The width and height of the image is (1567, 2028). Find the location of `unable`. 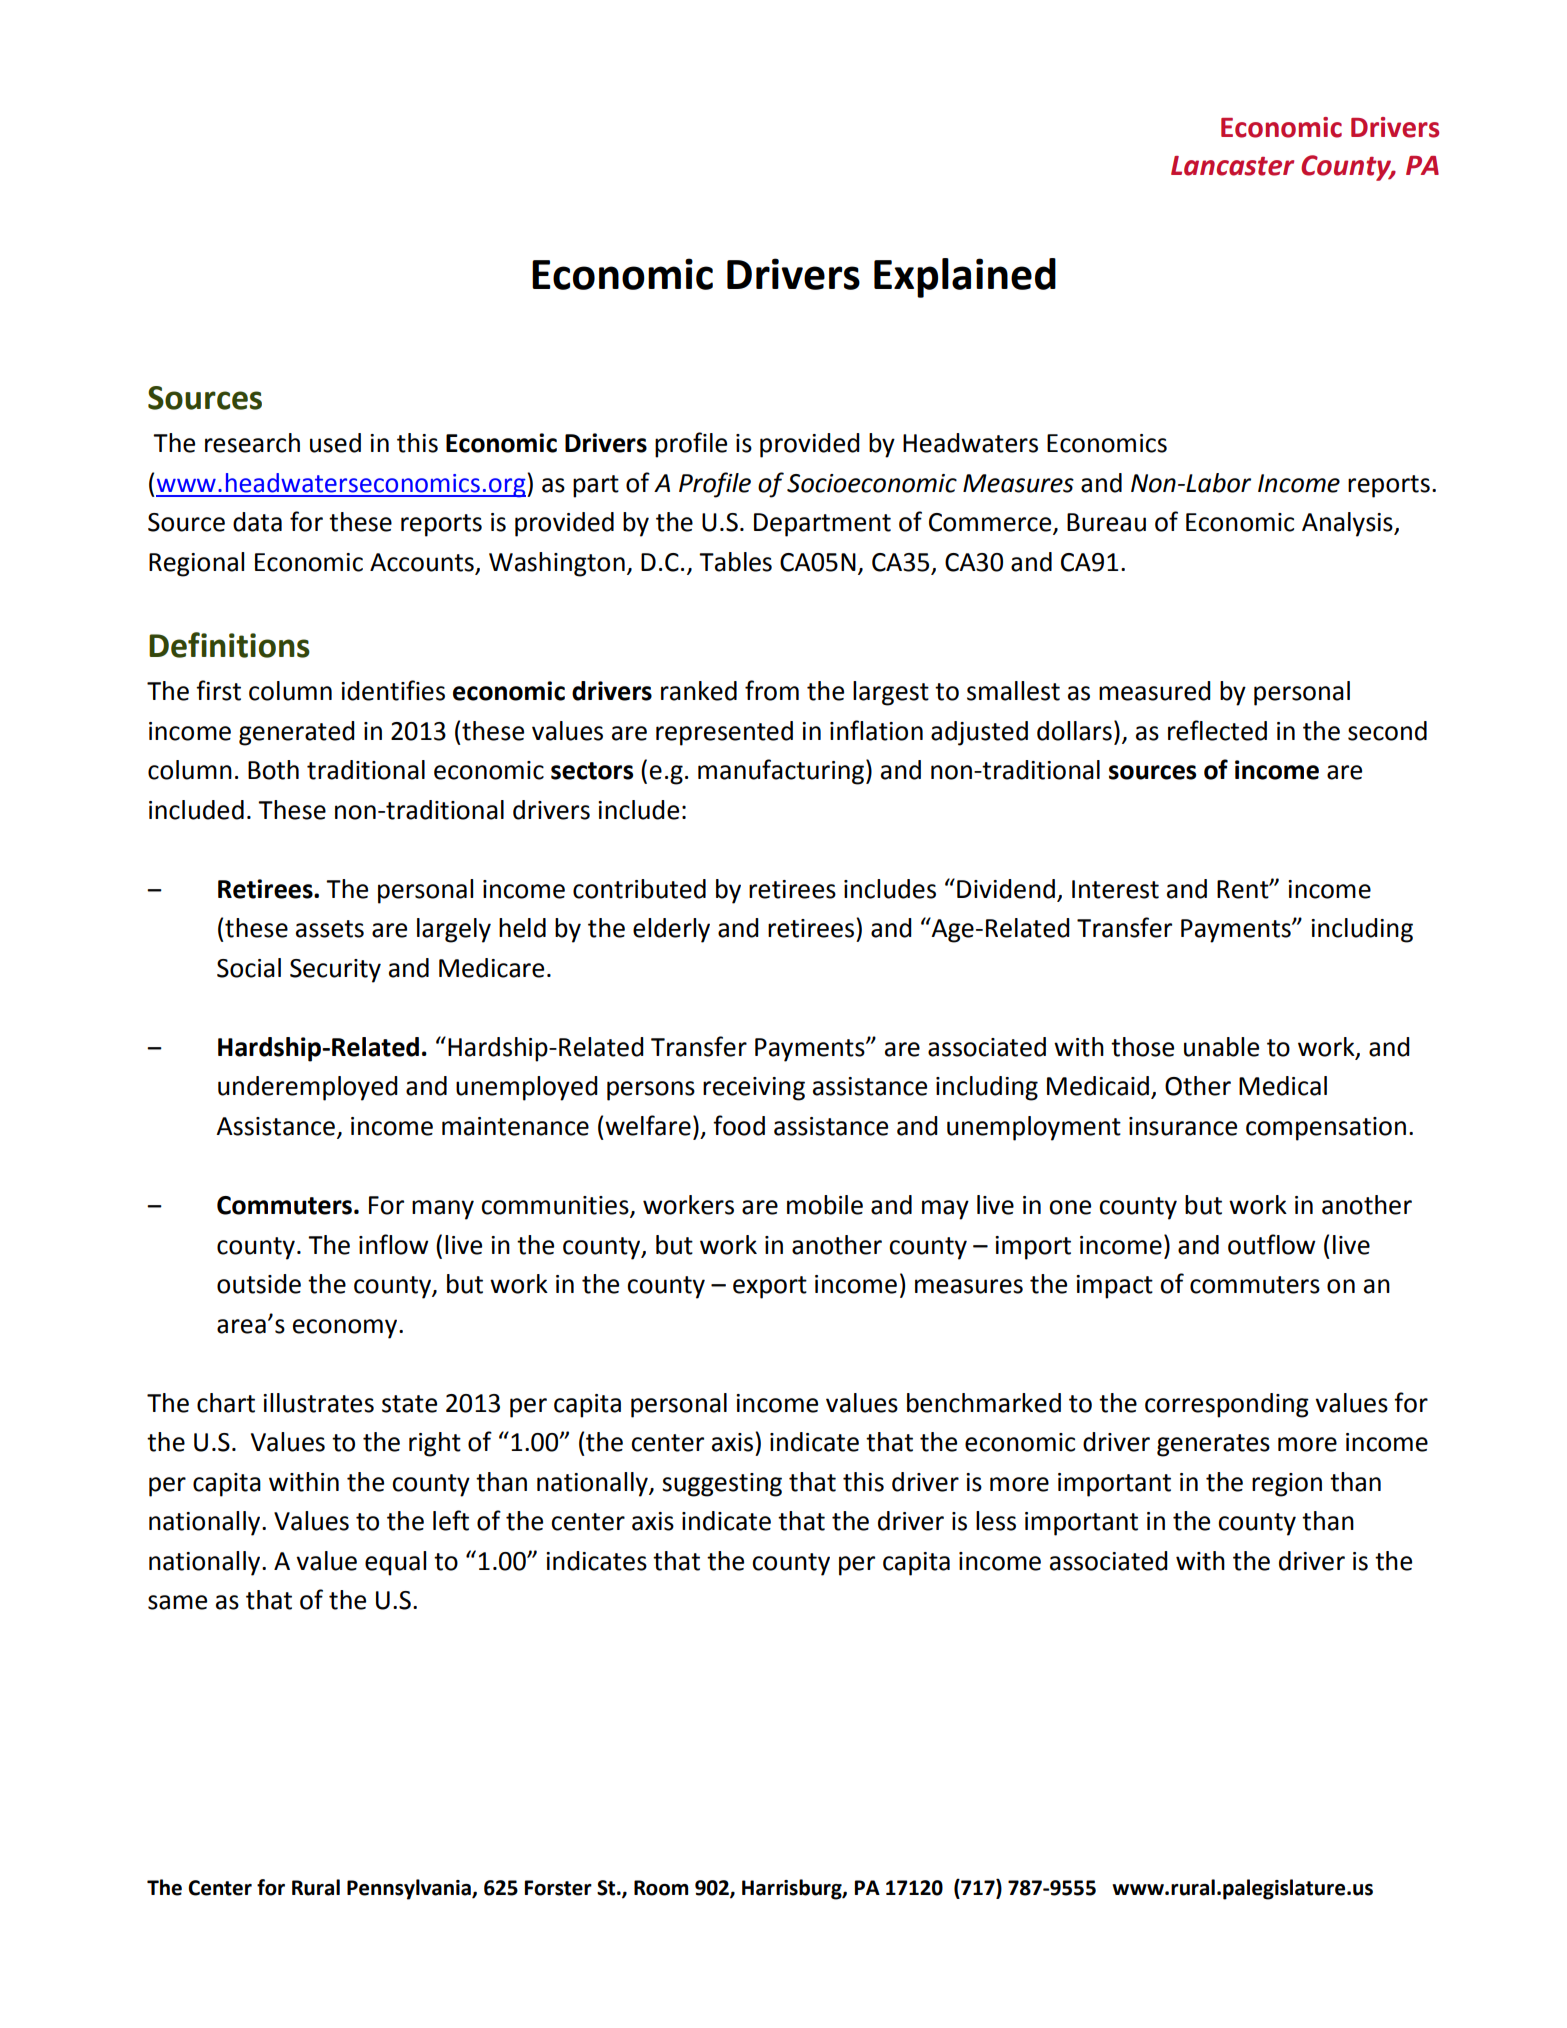

unable is located at coordinates (1221, 1047).
